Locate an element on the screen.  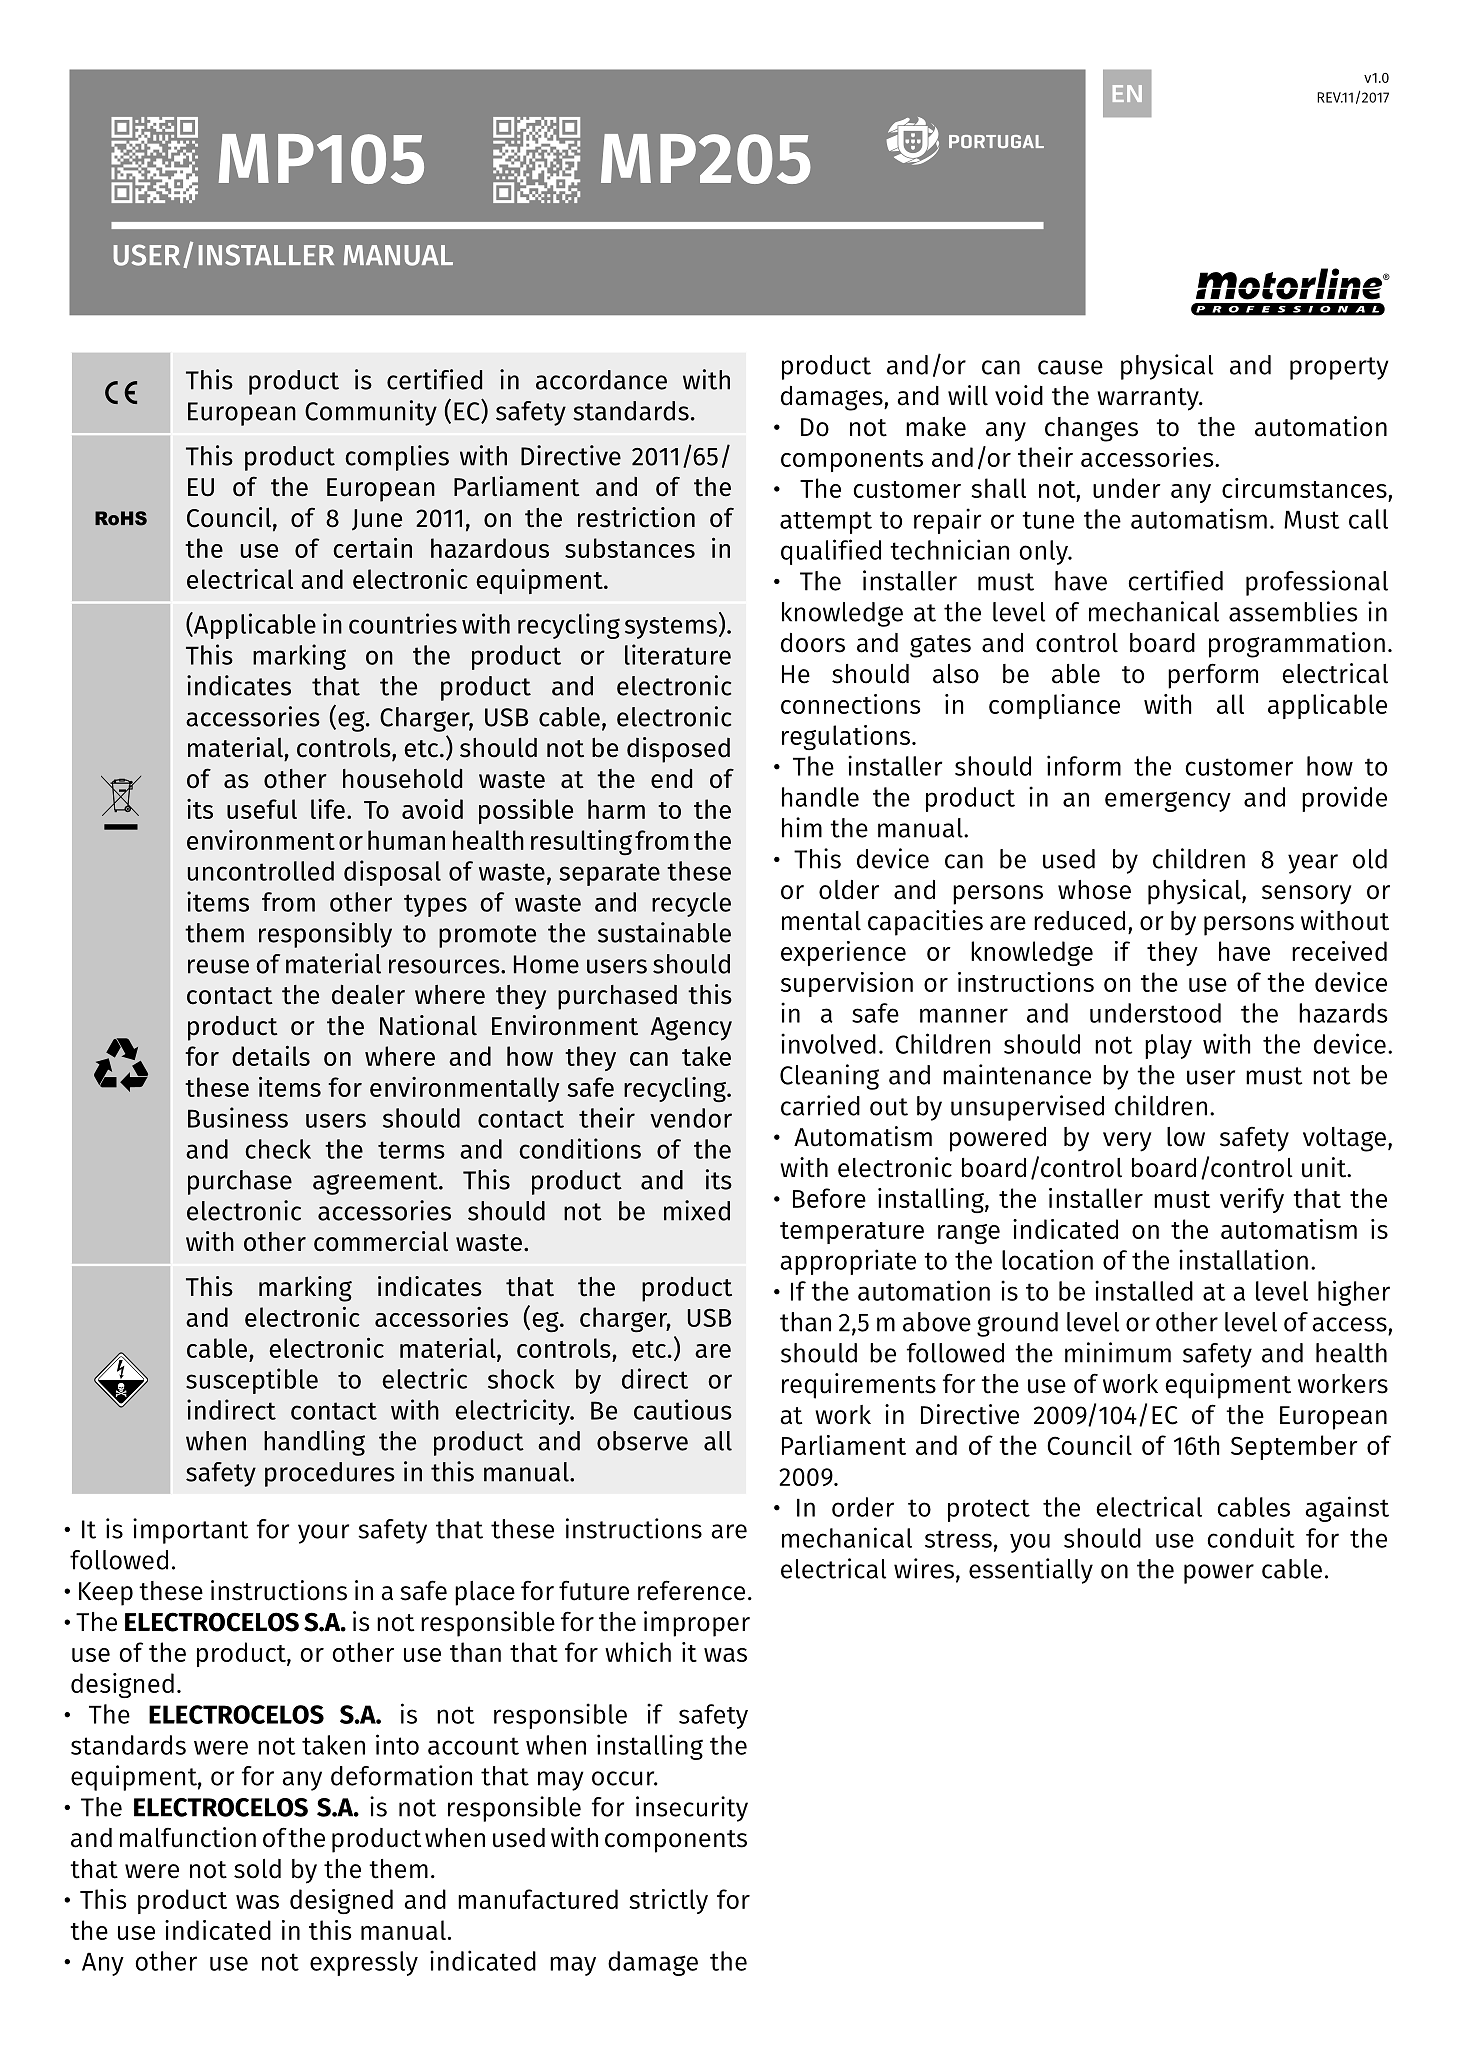
sold is located at coordinates (257, 1869).
